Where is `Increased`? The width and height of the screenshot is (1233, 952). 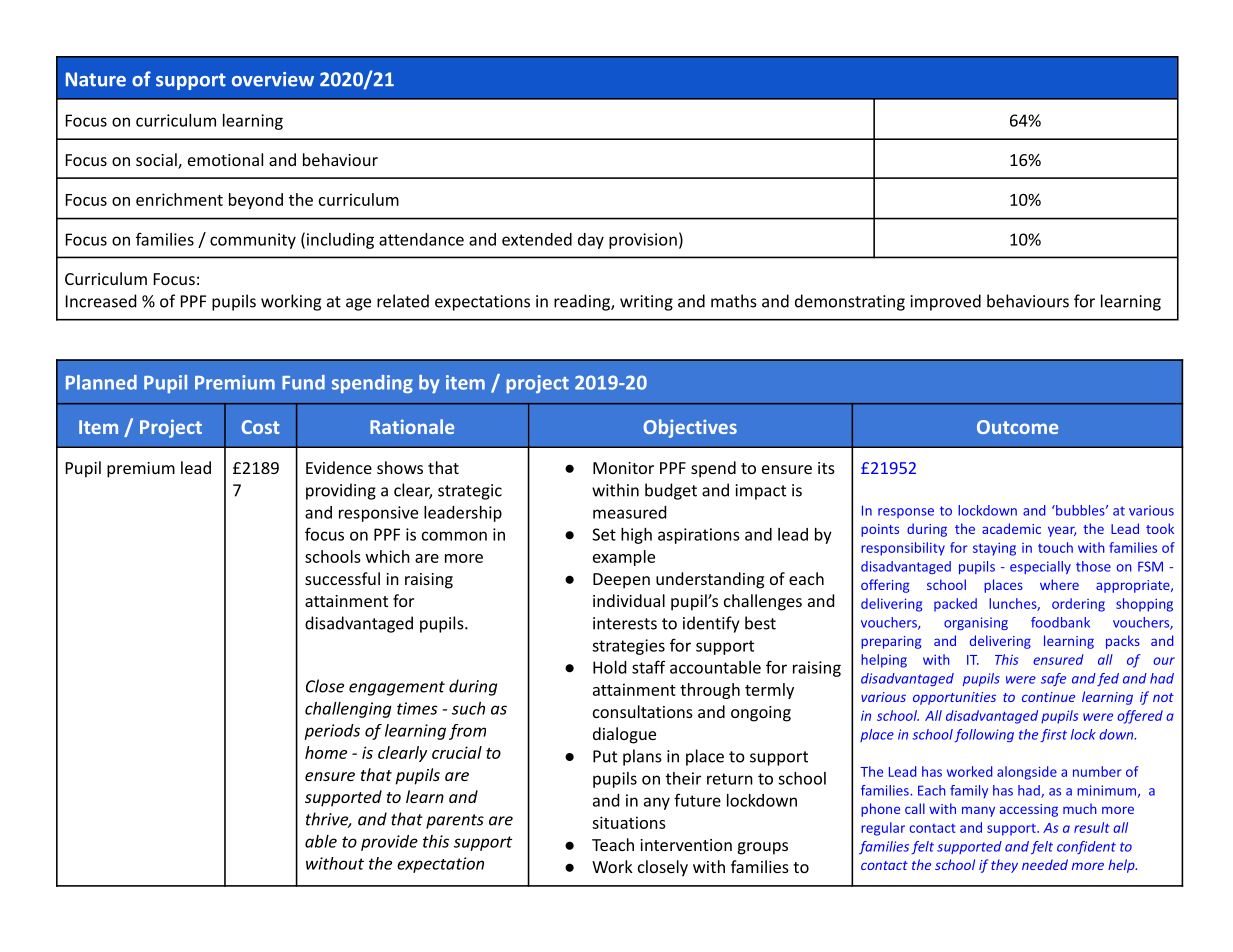
Increased is located at coordinates (101, 301).
